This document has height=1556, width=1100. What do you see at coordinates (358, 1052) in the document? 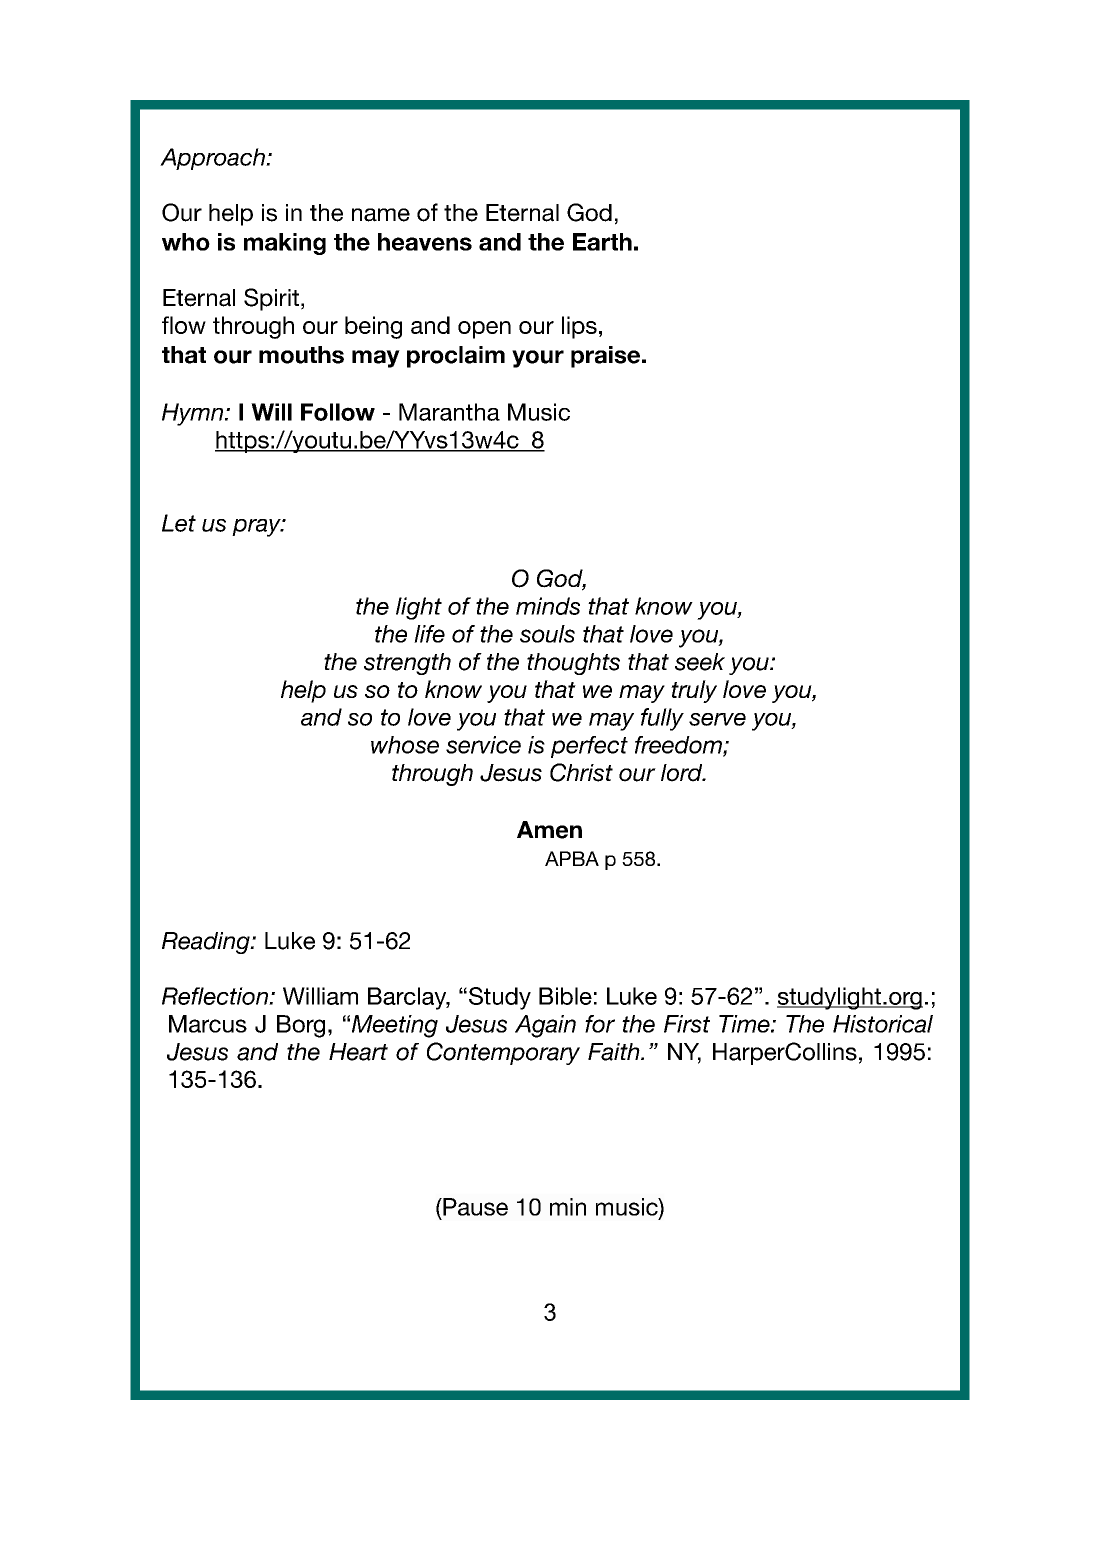
I see `Heart` at bounding box center [358, 1052].
